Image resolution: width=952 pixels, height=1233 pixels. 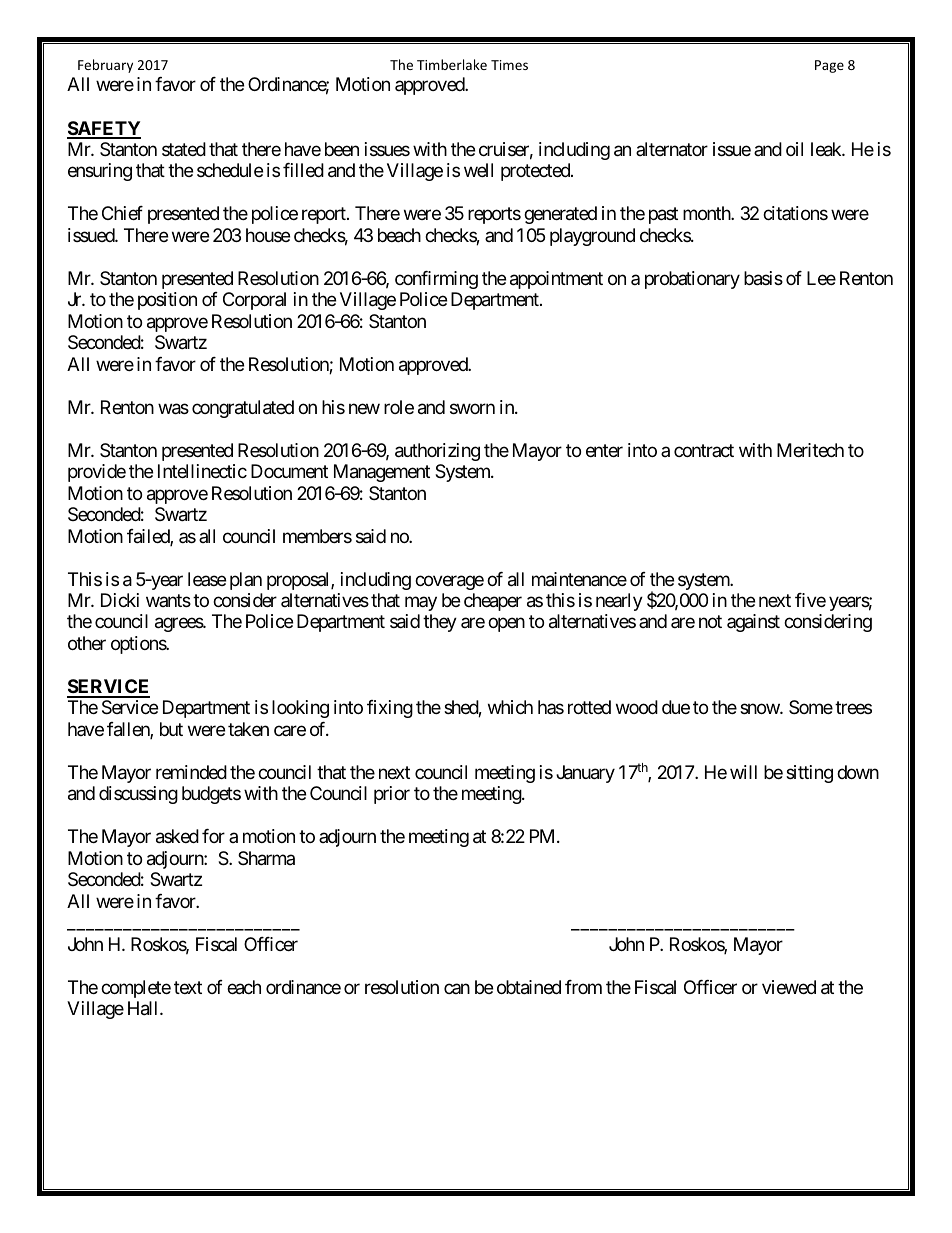 I want to click on February, so click(x=105, y=66).
